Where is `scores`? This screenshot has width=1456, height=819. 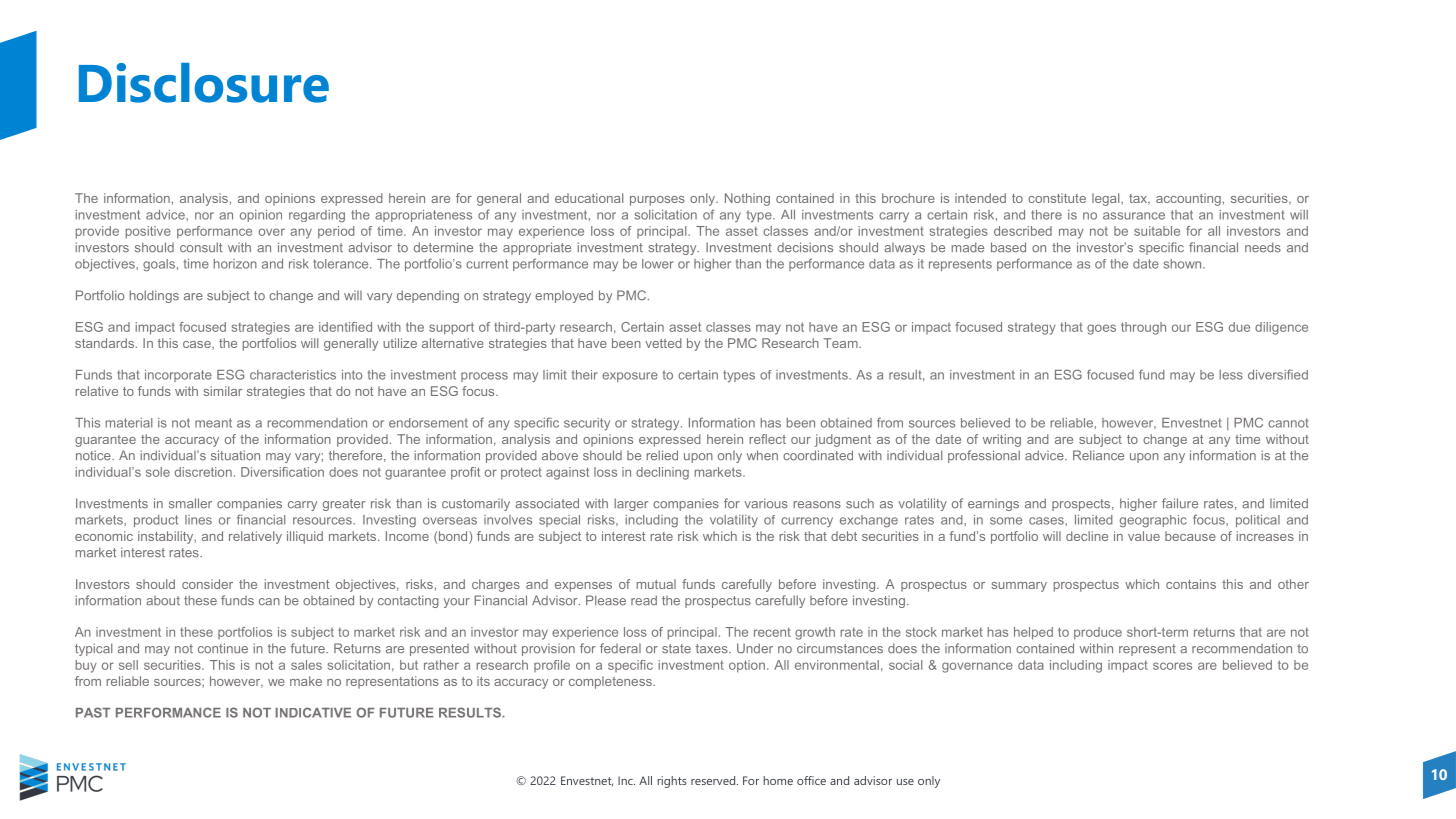 scores is located at coordinates (1172, 666).
